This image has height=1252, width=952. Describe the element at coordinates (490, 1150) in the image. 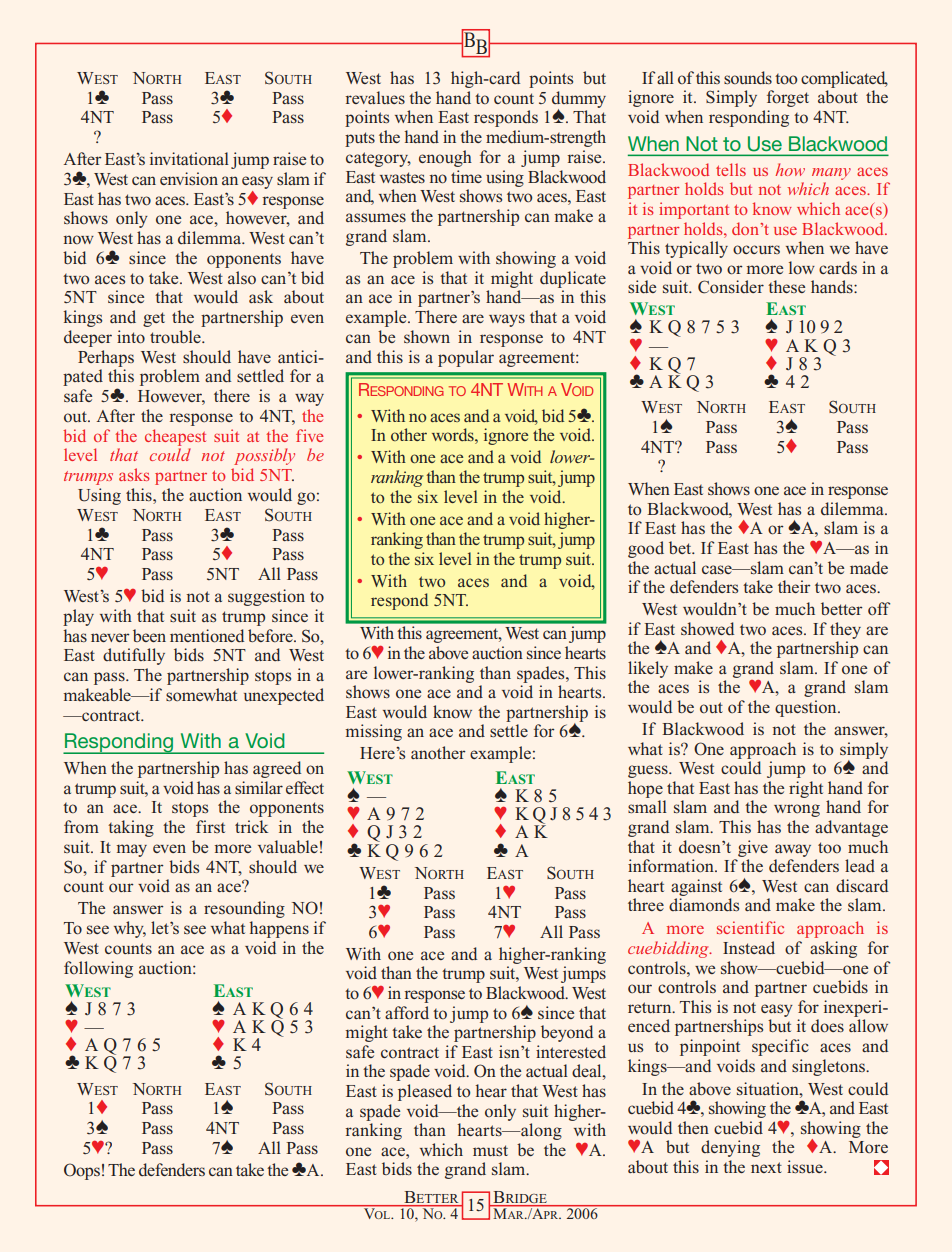

I see `must` at that location.
